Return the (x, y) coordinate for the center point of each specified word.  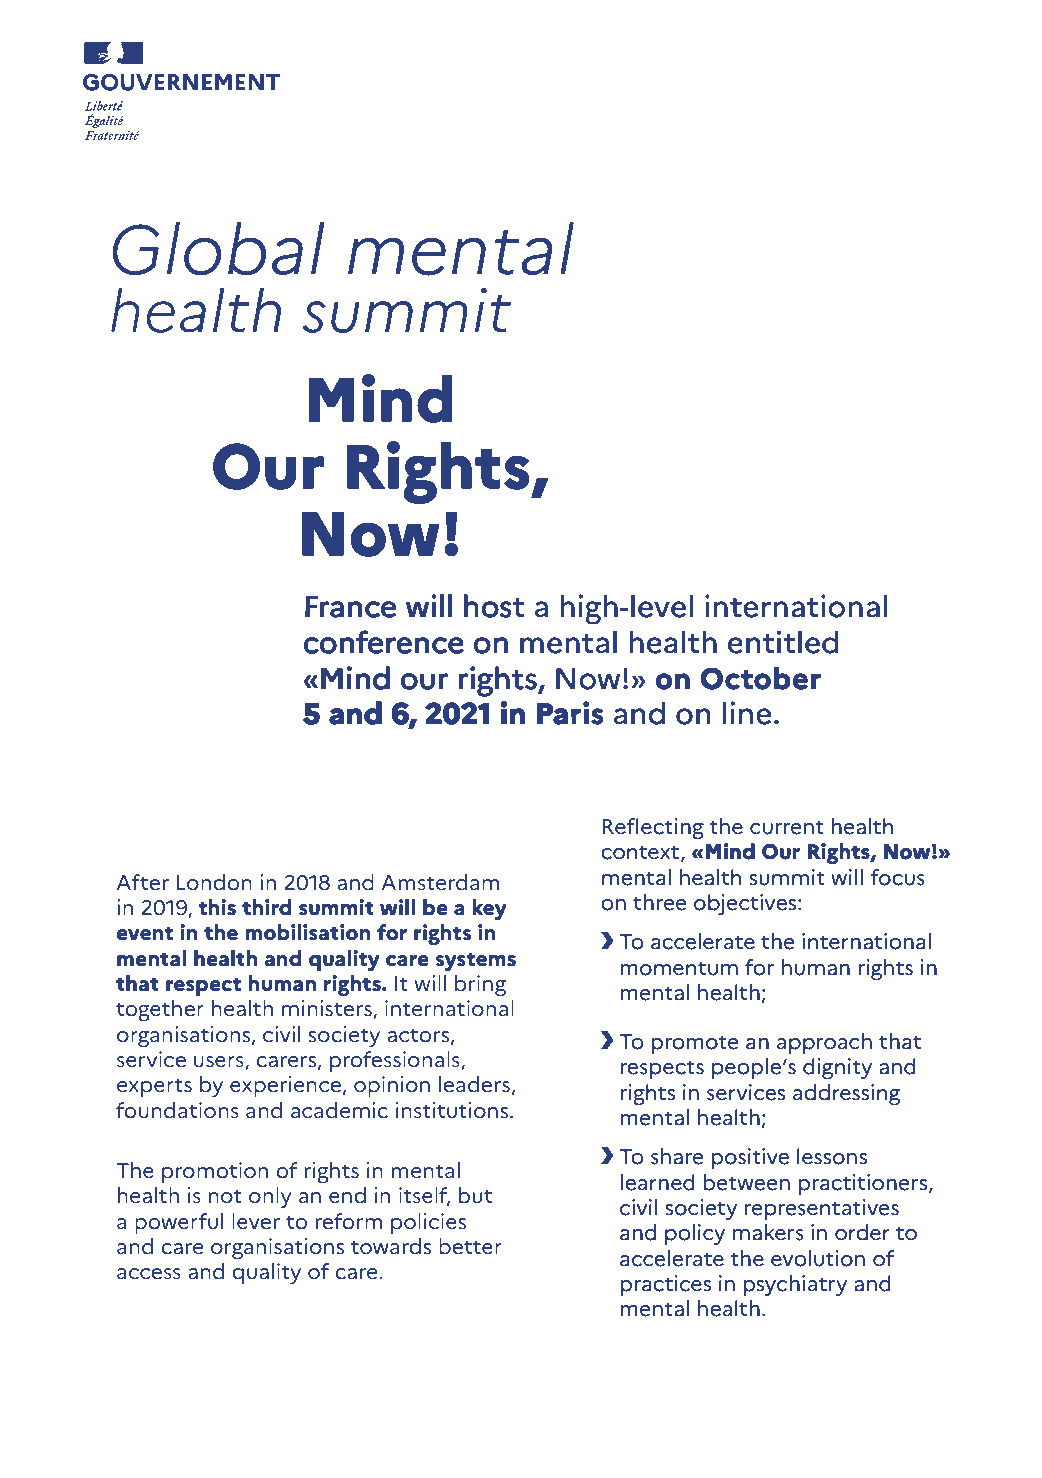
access (149, 1274)
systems (476, 962)
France (351, 607)
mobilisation (308, 932)
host (494, 606)
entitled (783, 642)
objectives (746, 904)
